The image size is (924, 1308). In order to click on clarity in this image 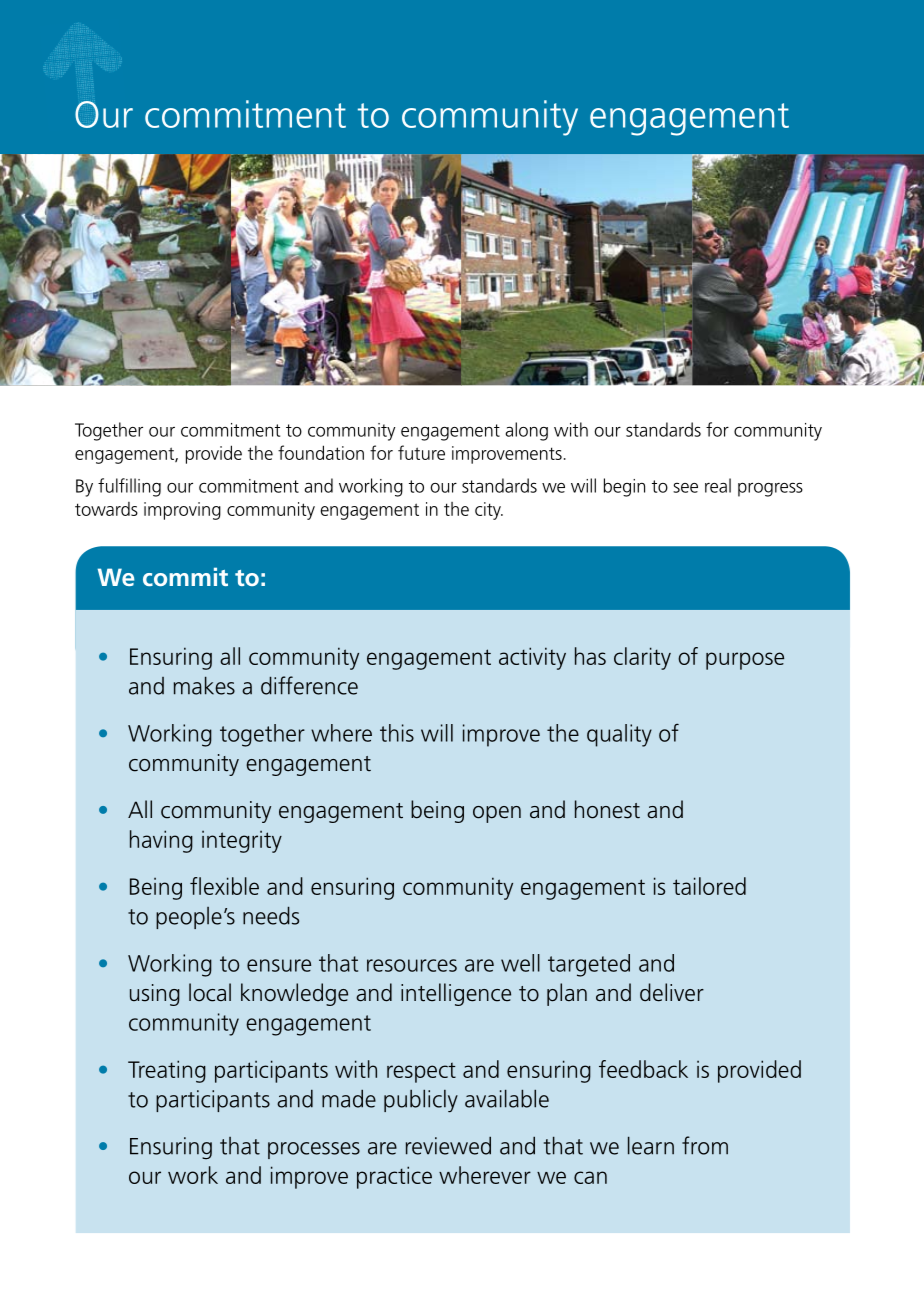, I will do `click(642, 658)`.
